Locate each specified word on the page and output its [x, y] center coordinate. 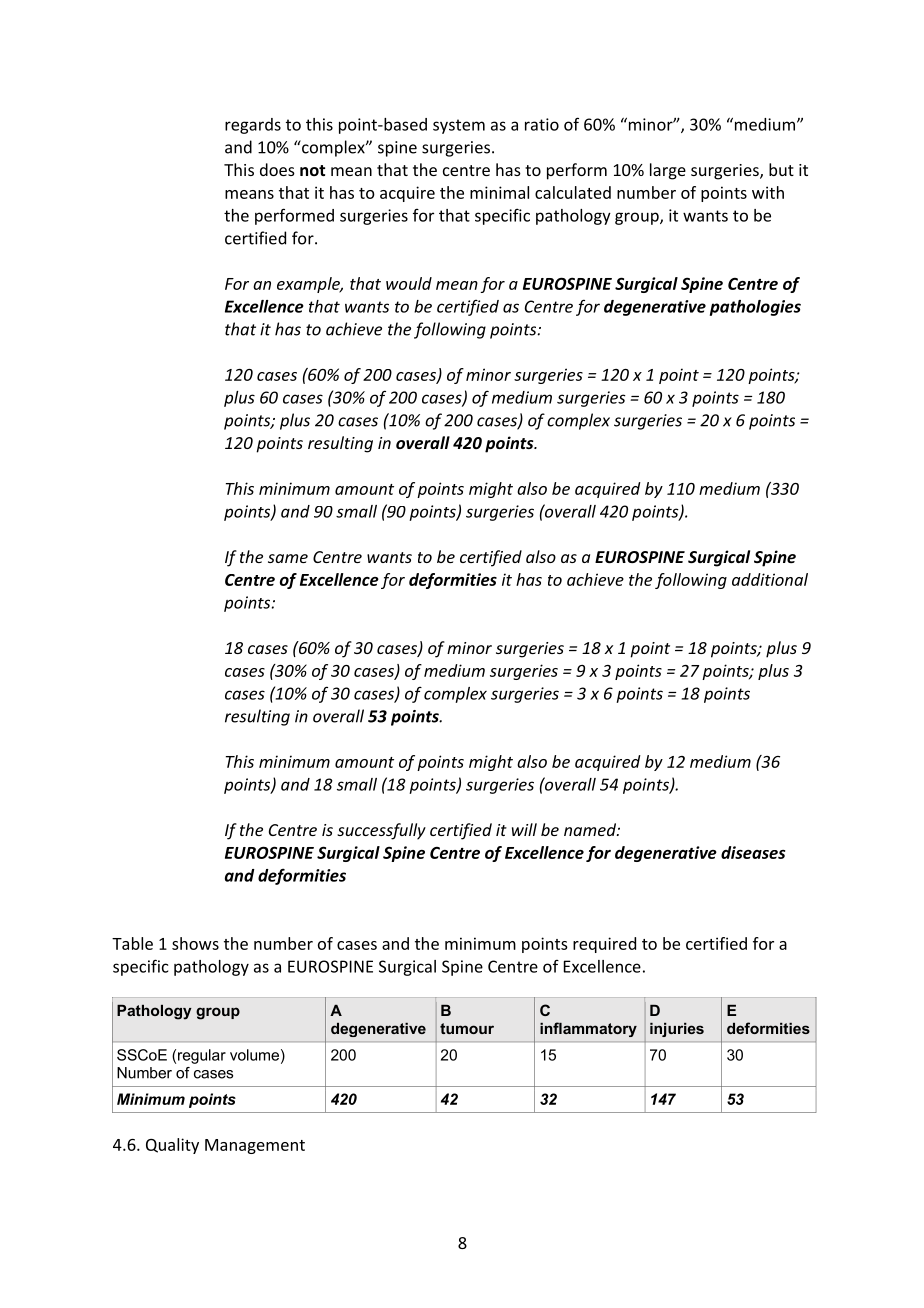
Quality [172, 1146]
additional [770, 579]
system [459, 126]
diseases [753, 852]
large [668, 171]
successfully [381, 831]
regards [253, 126]
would [409, 283]
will [524, 829]
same [288, 558]
